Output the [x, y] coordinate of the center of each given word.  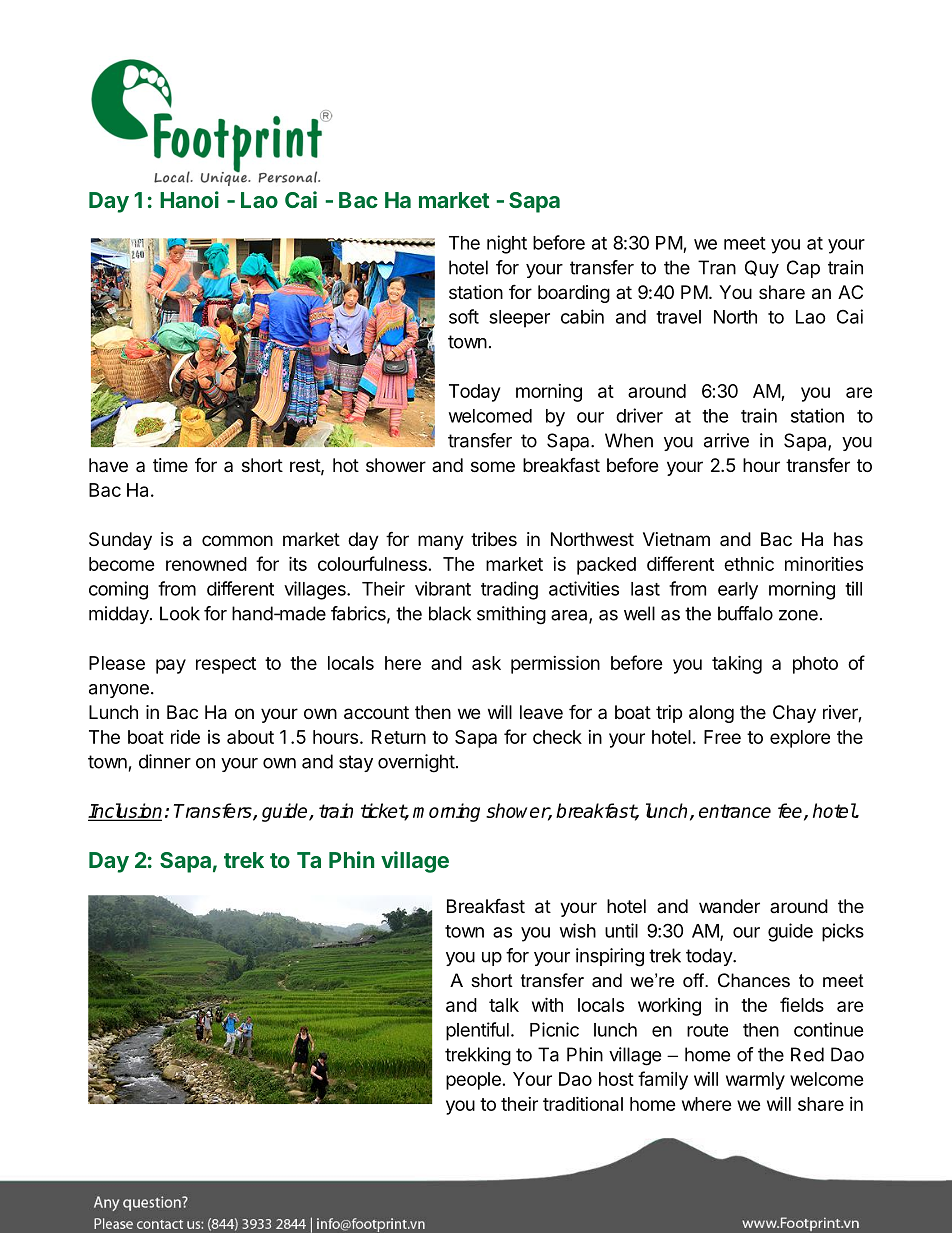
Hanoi [189, 199]
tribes [494, 539]
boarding [574, 294]
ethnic [749, 564]
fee [791, 811]
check [557, 737]
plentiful [477, 1031]
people [473, 1081]
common [237, 540]
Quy [762, 269]
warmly [755, 1081]
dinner [165, 761]
